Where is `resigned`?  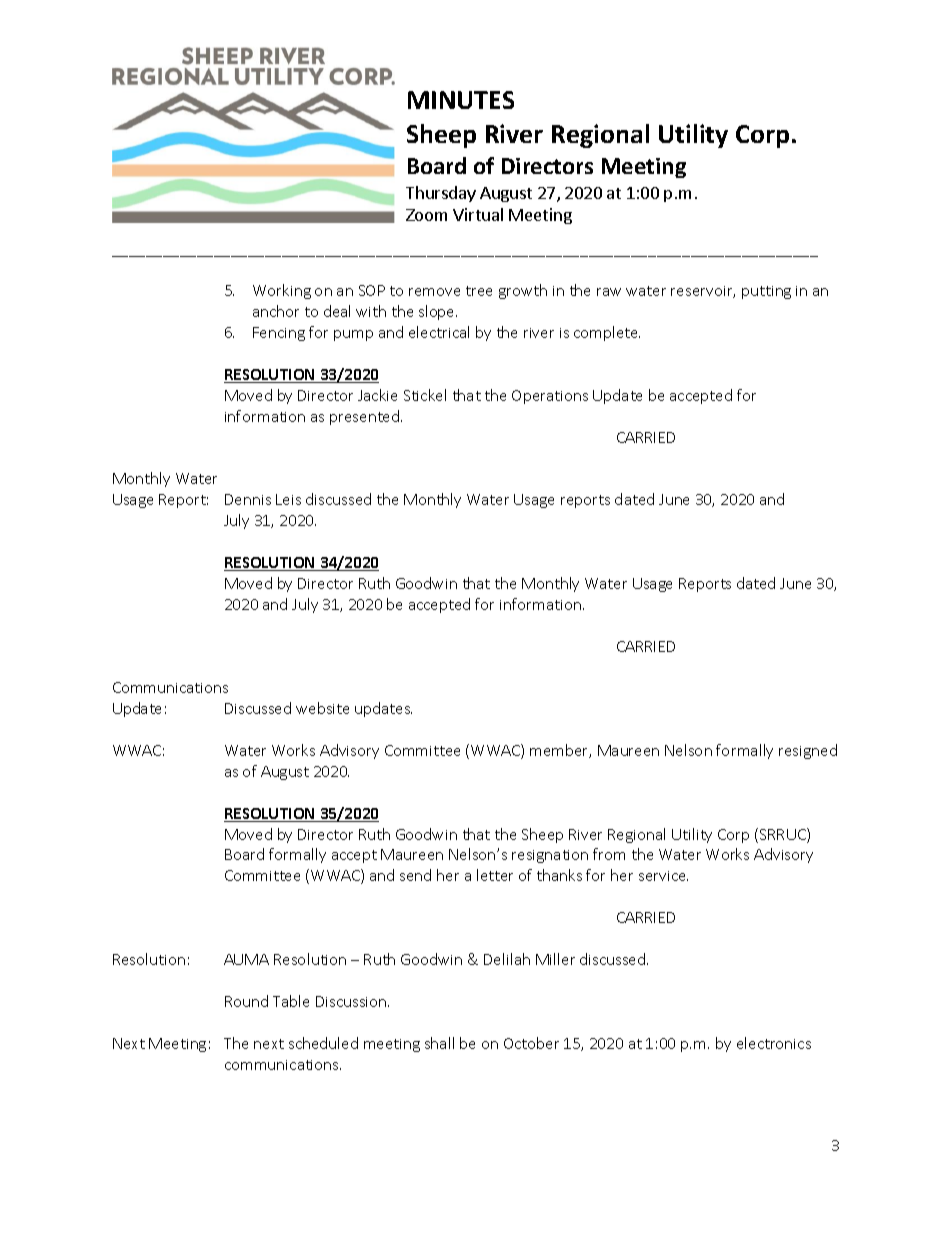 resigned is located at coordinates (808, 751).
